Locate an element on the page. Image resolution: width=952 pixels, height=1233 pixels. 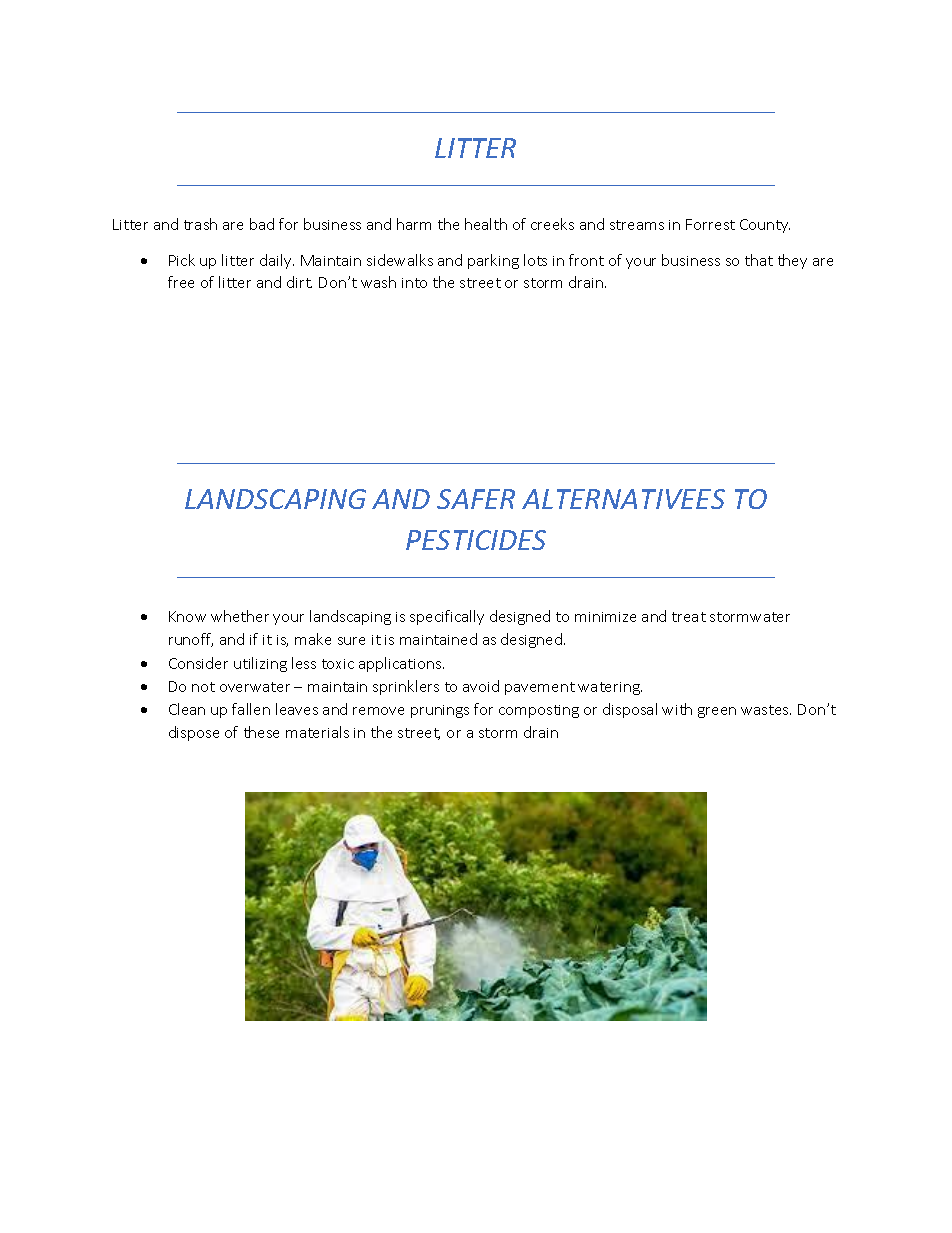
dirt is located at coordinates (299, 282).
